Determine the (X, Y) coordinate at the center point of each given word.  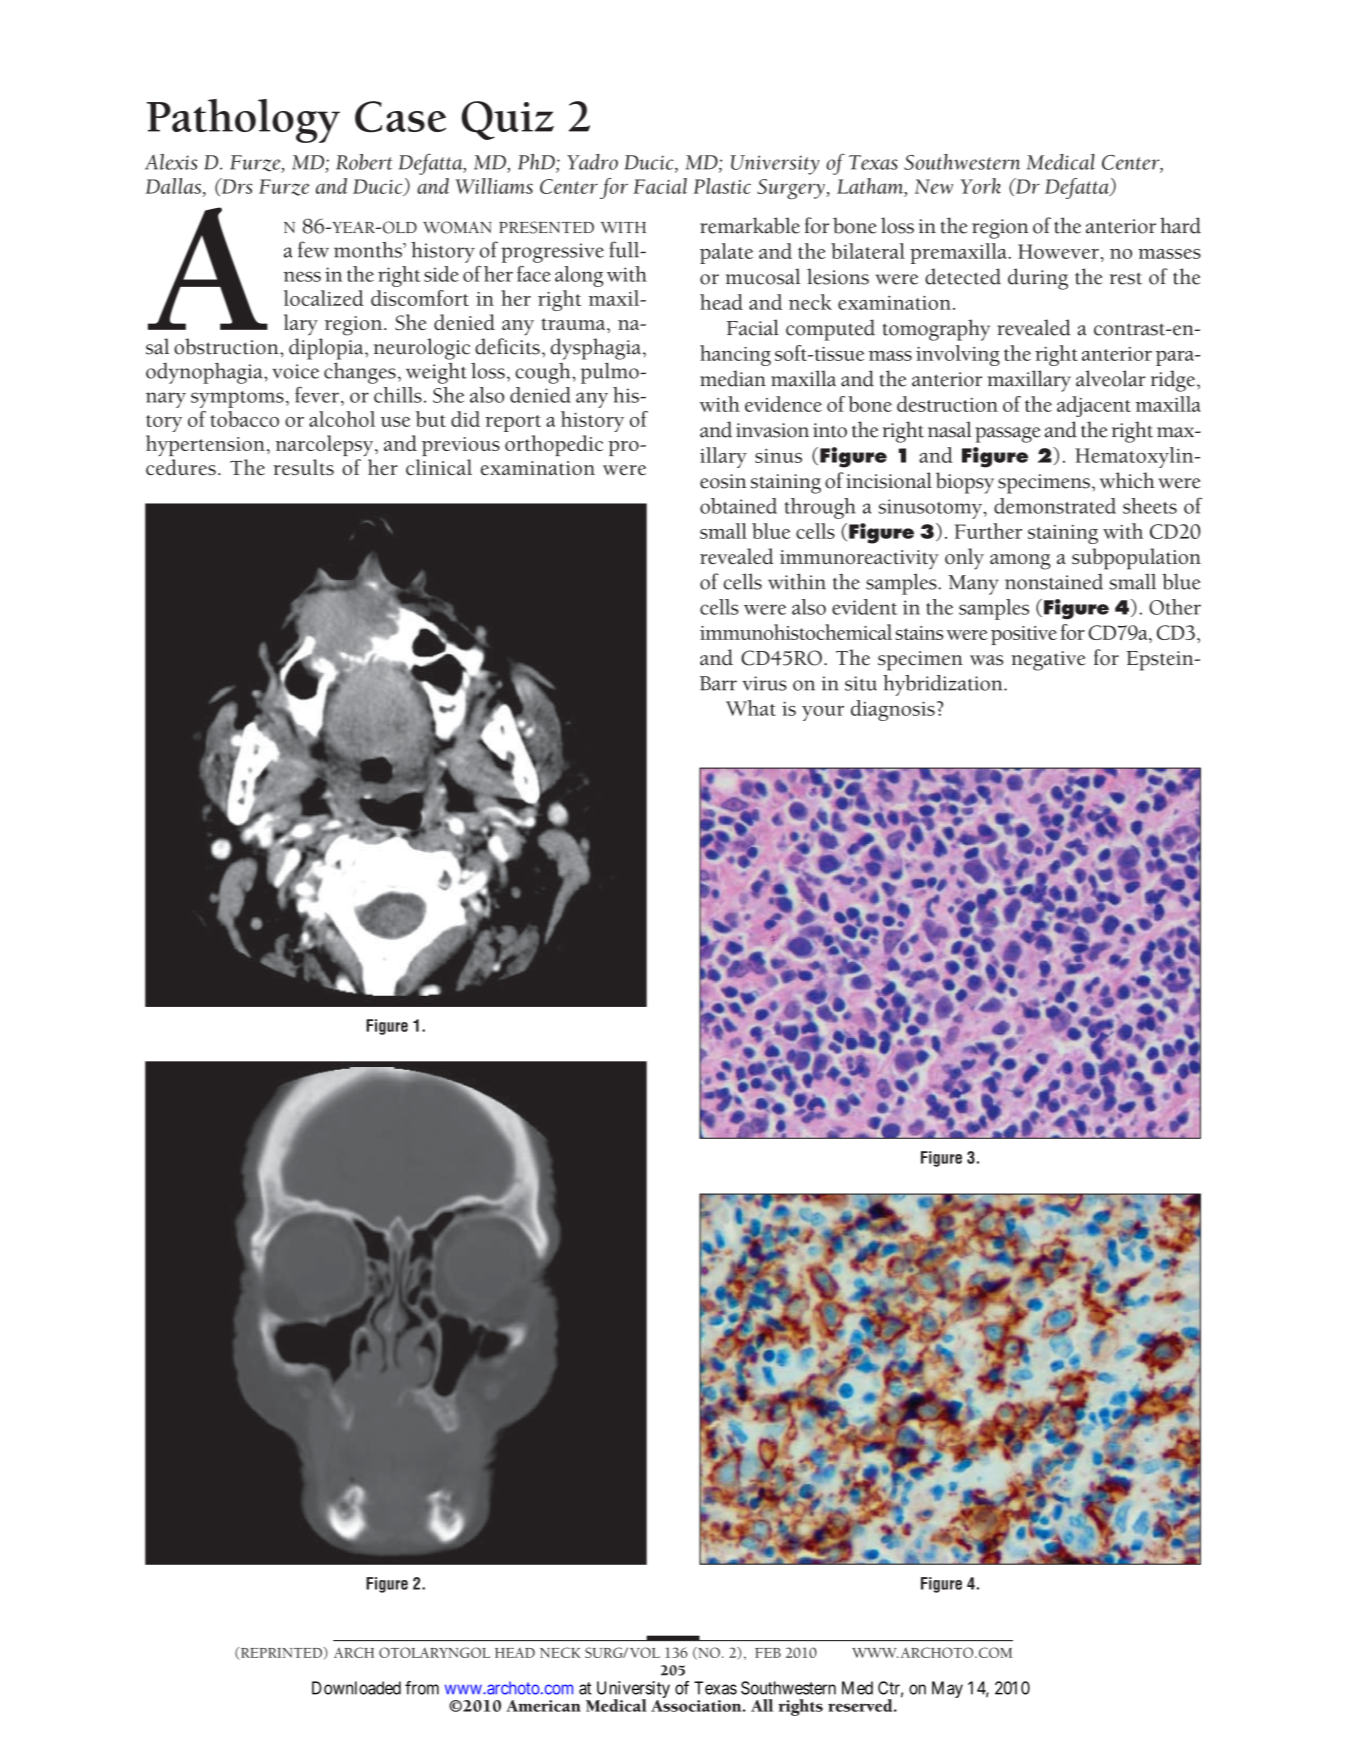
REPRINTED (281, 1653)
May (947, 1689)
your (823, 713)
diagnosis (893, 710)
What (751, 708)
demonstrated (1055, 506)
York (981, 186)
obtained (738, 506)
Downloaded (356, 1688)
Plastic (722, 186)
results (303, 467)
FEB (768, 1653)
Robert (364, 162)
